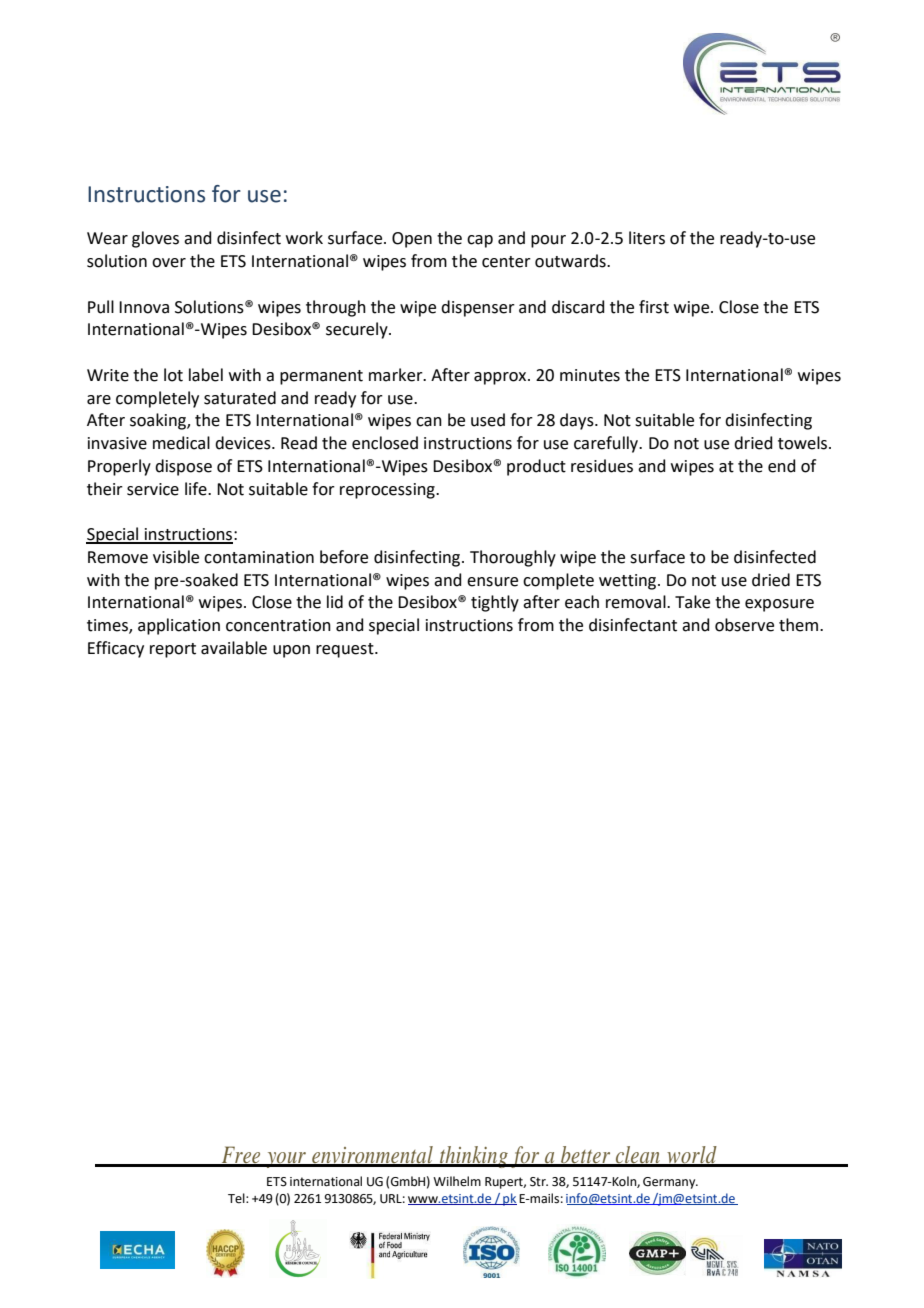  What do you see at coordinates (286, 1160) in the screenshot?
I see `your` at bounding box center [286, 1160].
